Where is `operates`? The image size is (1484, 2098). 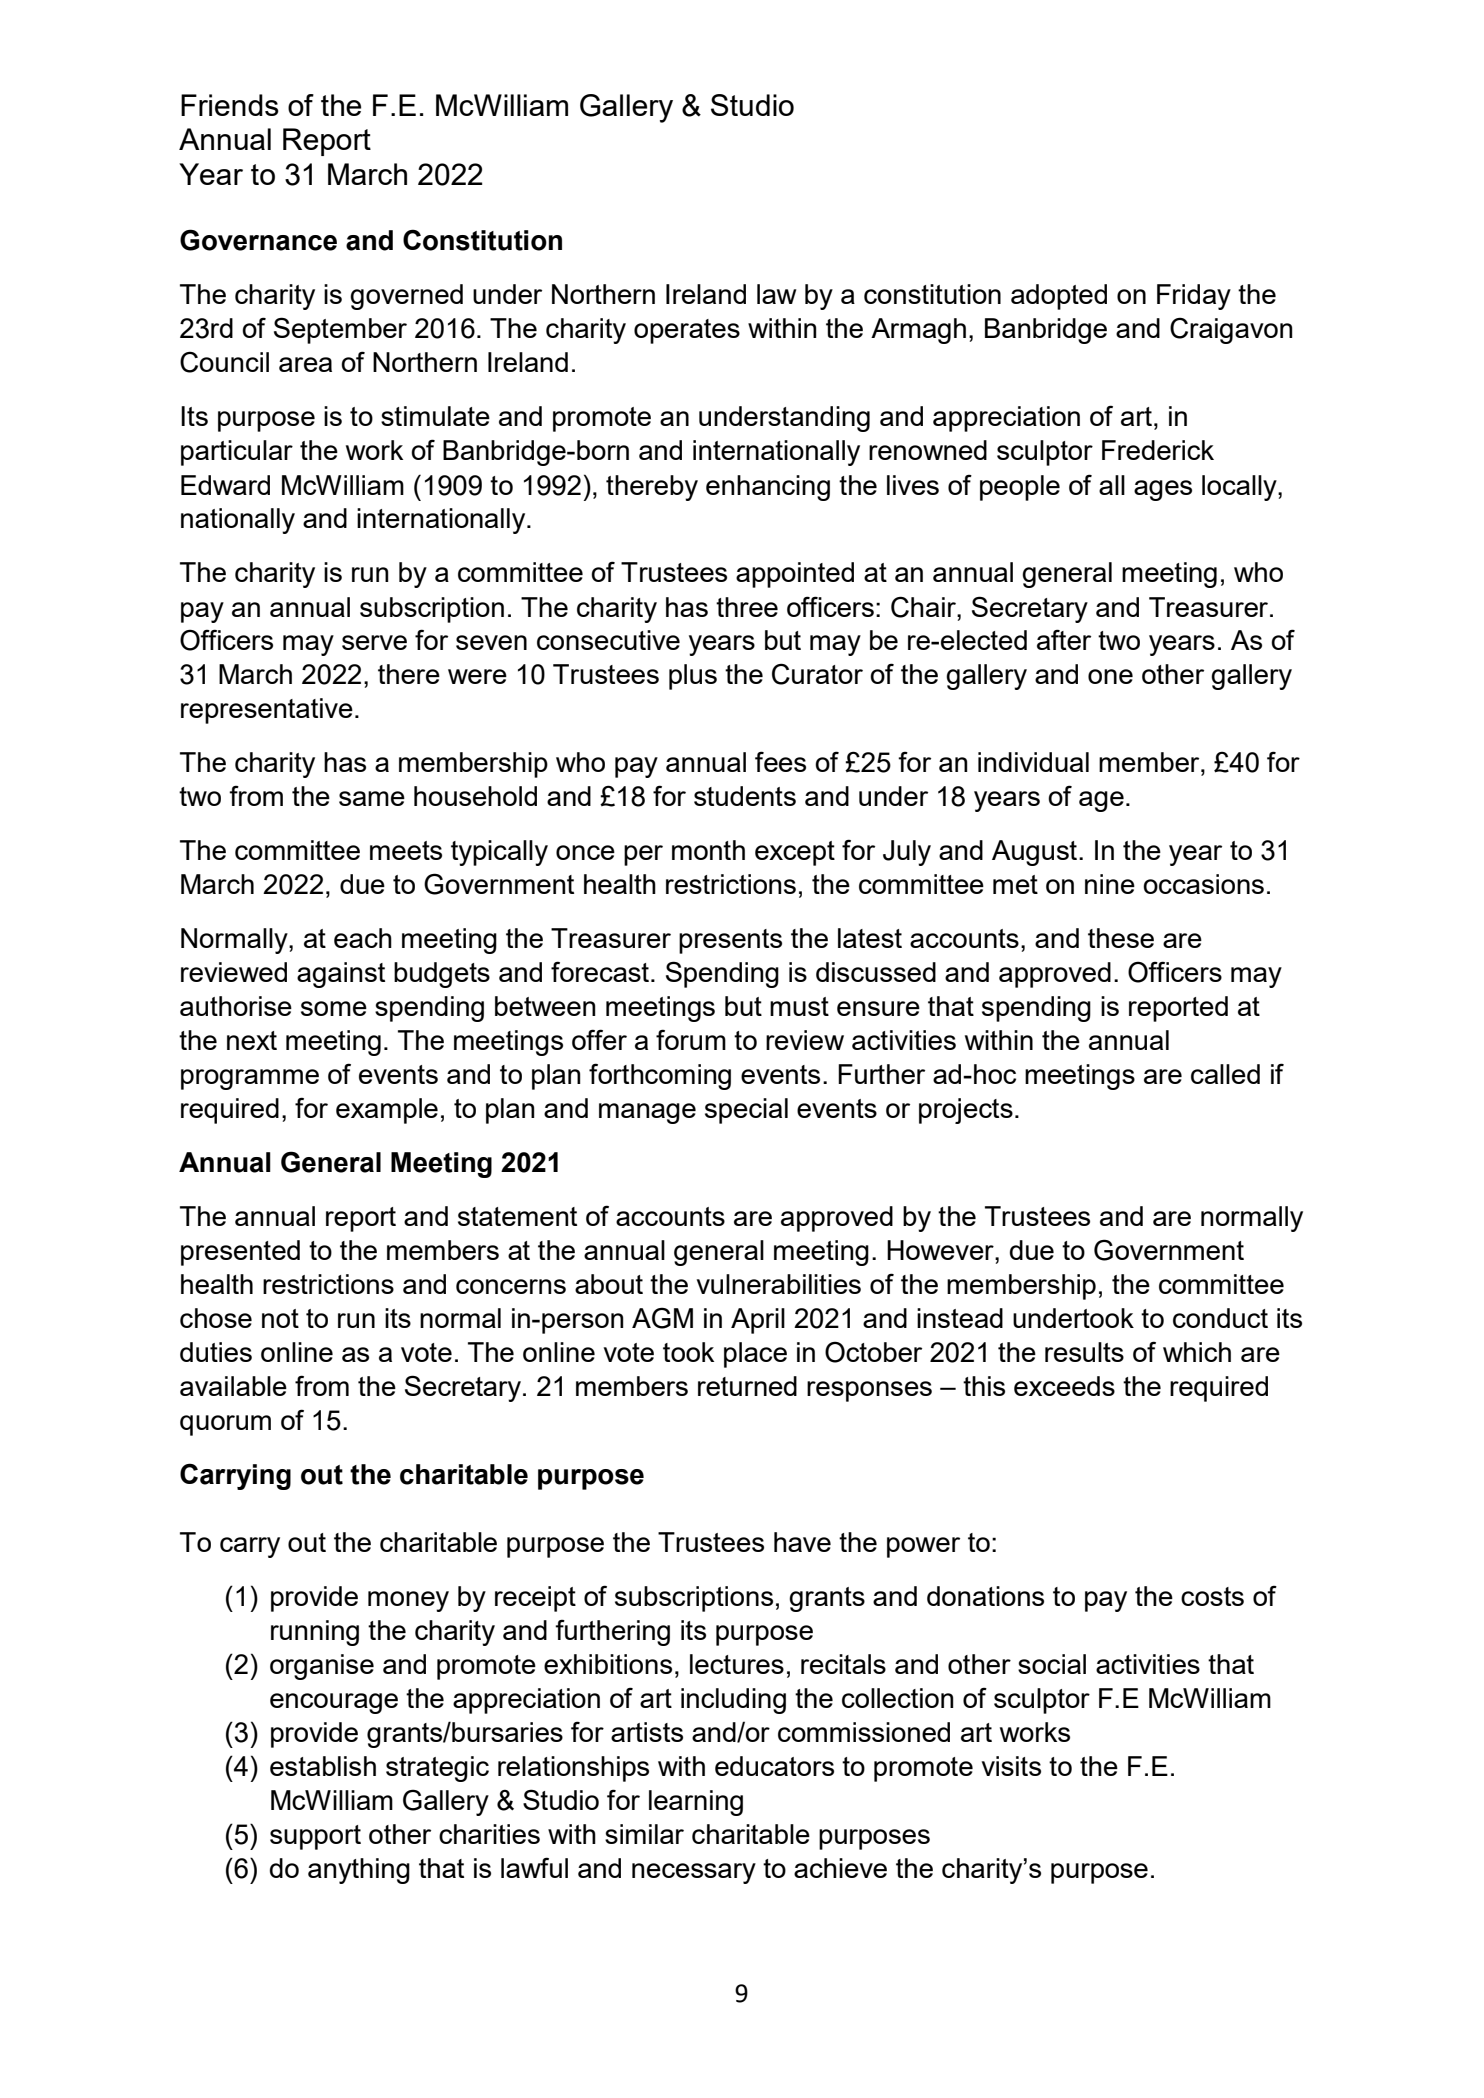
operates is located at coordinates (687, 331).
